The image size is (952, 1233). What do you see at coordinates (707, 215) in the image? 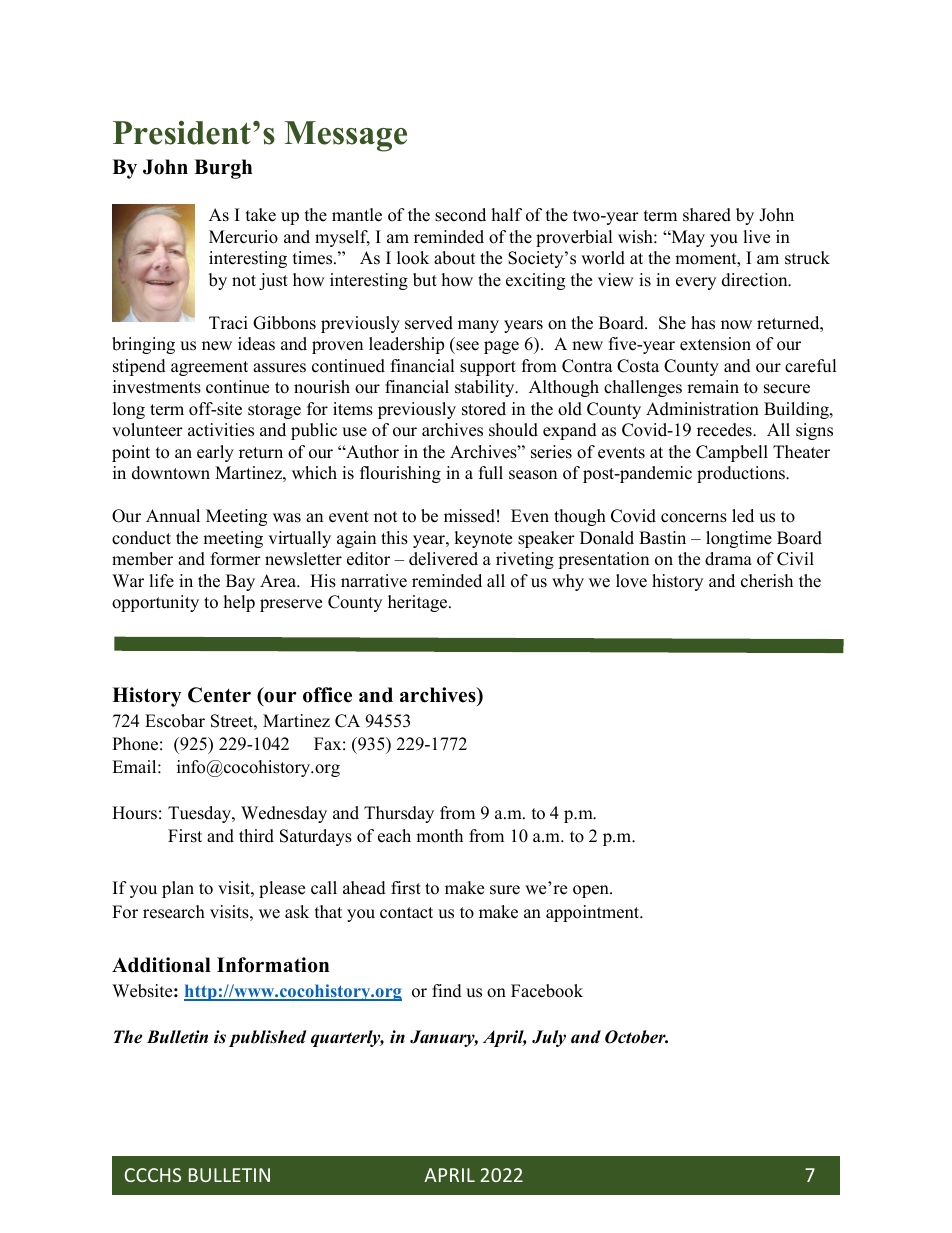
I see `shared` at bounding box center [707, 215].
